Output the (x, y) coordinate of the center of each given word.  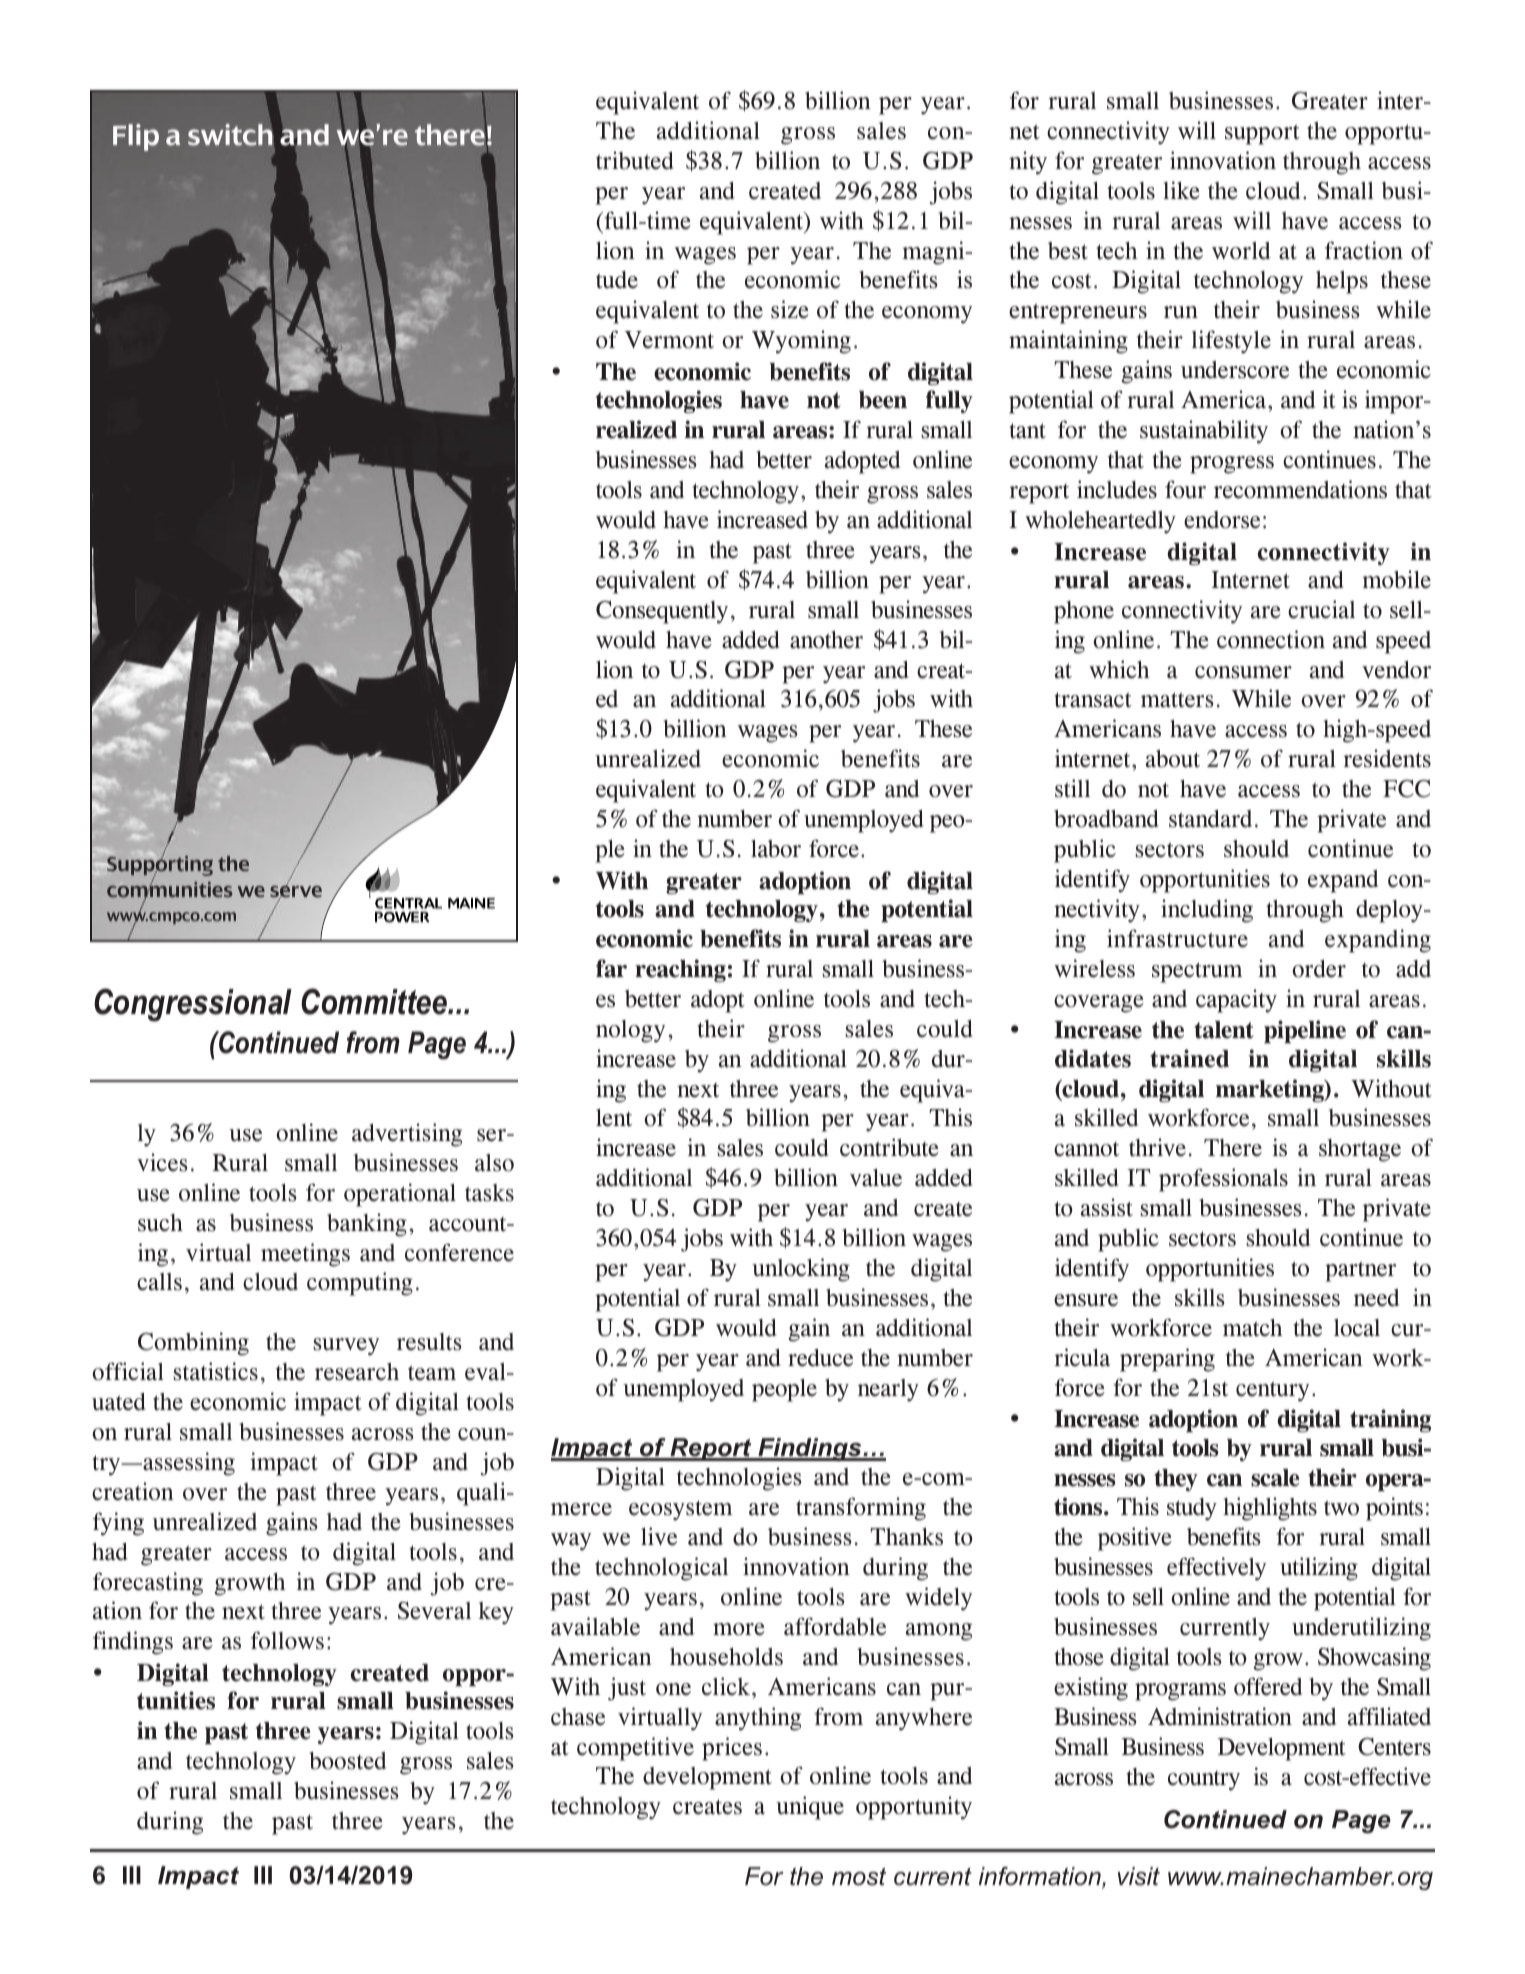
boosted (347, 1761)
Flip (136, 137)
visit (1139, 1876)
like (1181, 190)
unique (810, 1808)
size (790, 309)
